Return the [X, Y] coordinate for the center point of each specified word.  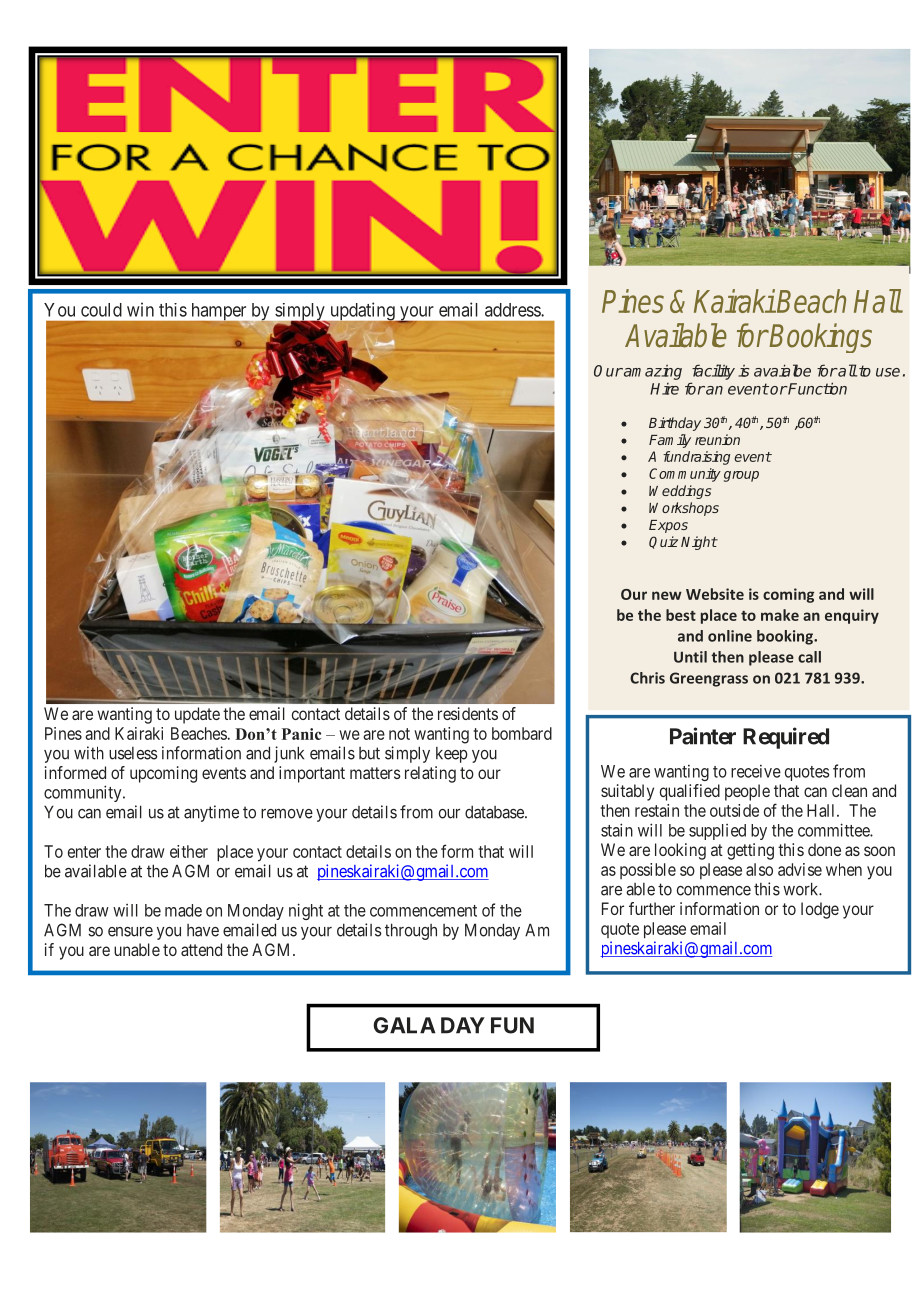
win [140, 309]
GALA [404, 1025]
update [197, 715]
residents [468, 713]
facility [713, 372]
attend [201, 949]
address [513, 310]
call [809, 657]
